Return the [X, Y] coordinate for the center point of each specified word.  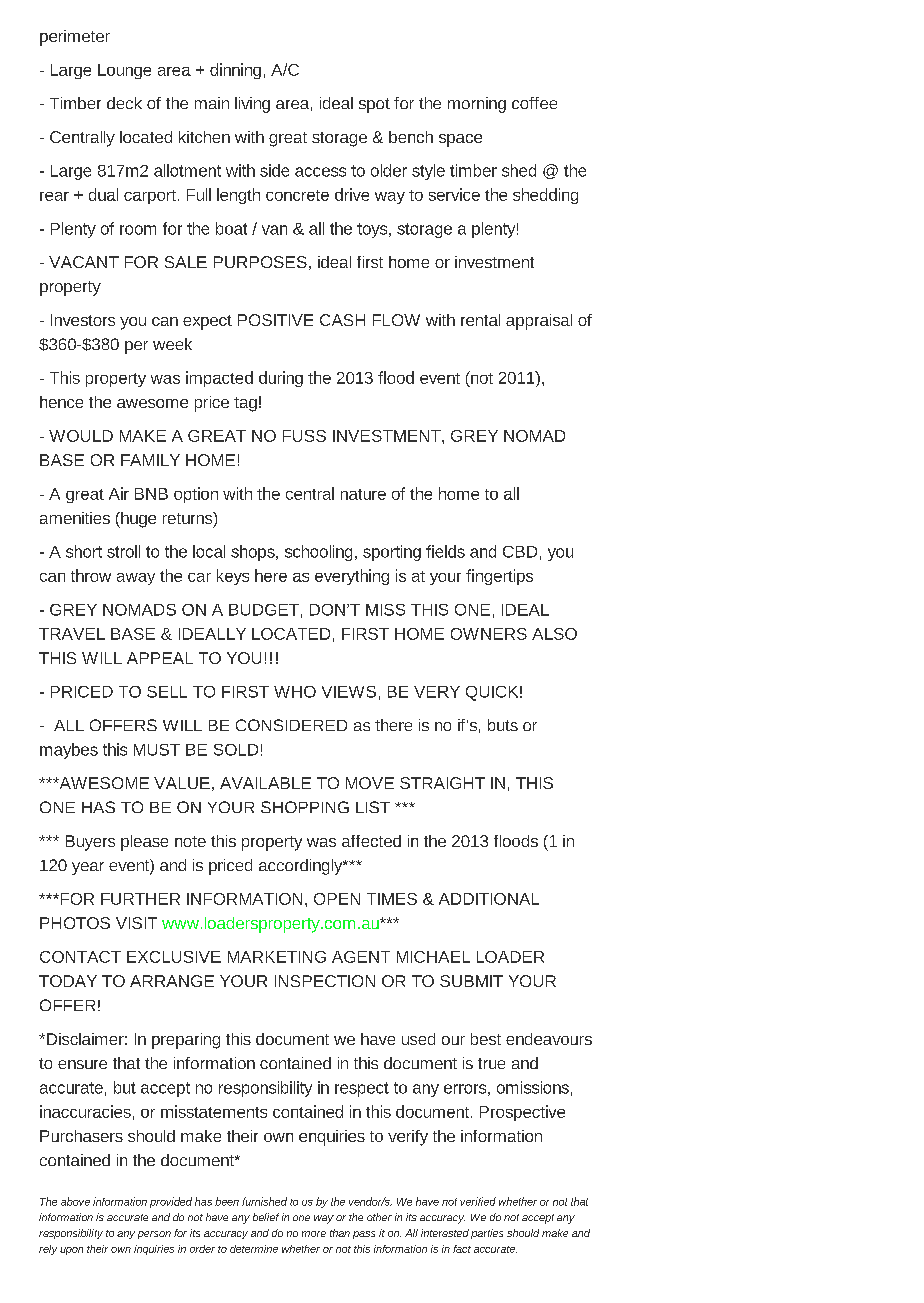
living [252, 105]
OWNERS [489, 634]
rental [480, 320]
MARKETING [277, 957]
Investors [83, 320]
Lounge [124, 71]
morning [477, 105]
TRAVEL [72, 634]
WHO [295, 692]
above [75, 1201]
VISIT [136, 923]
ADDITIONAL [489, 899]
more [314, 1234]
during [281, 379]
